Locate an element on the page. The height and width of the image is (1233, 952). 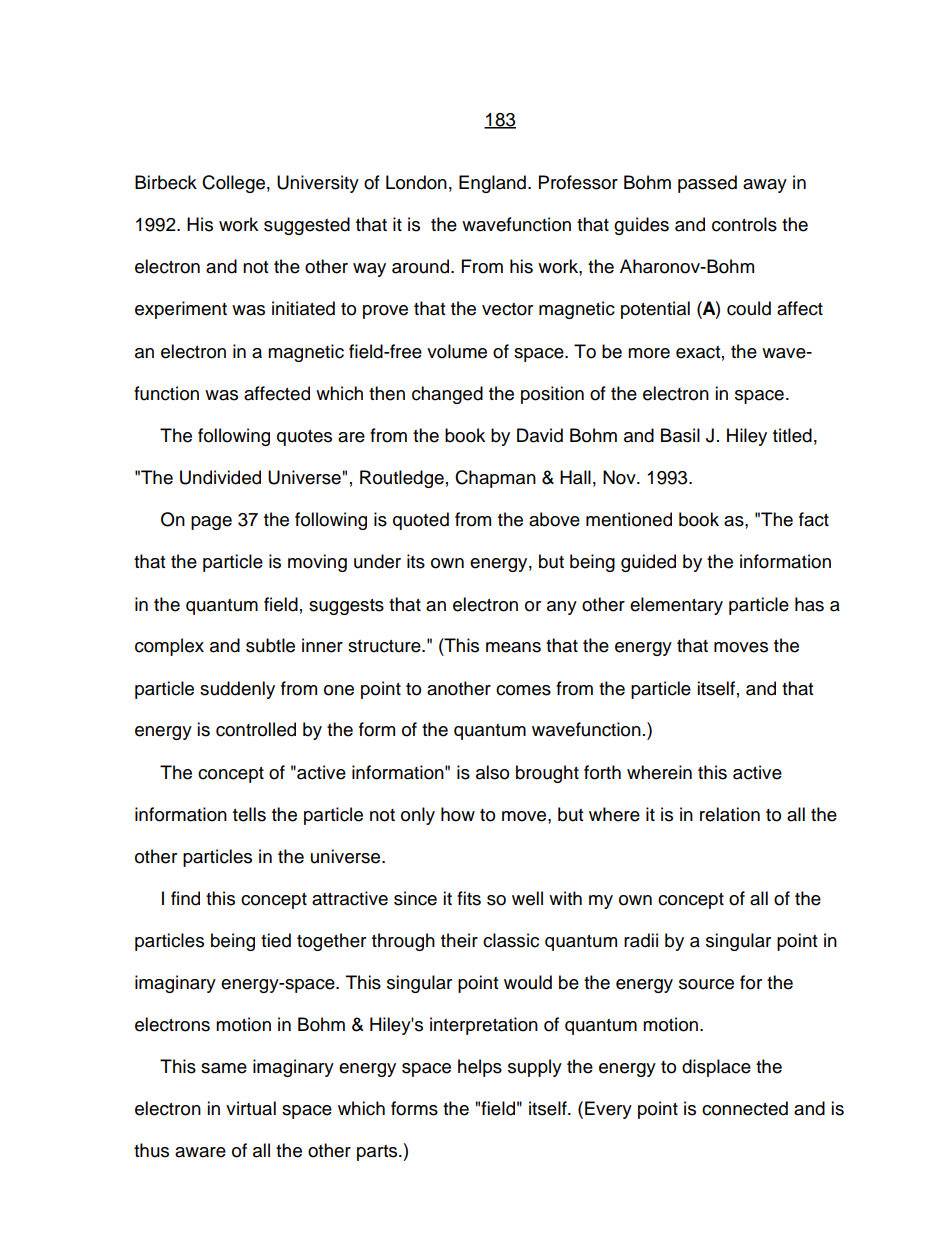
England is located at coordinates (492, 184).
